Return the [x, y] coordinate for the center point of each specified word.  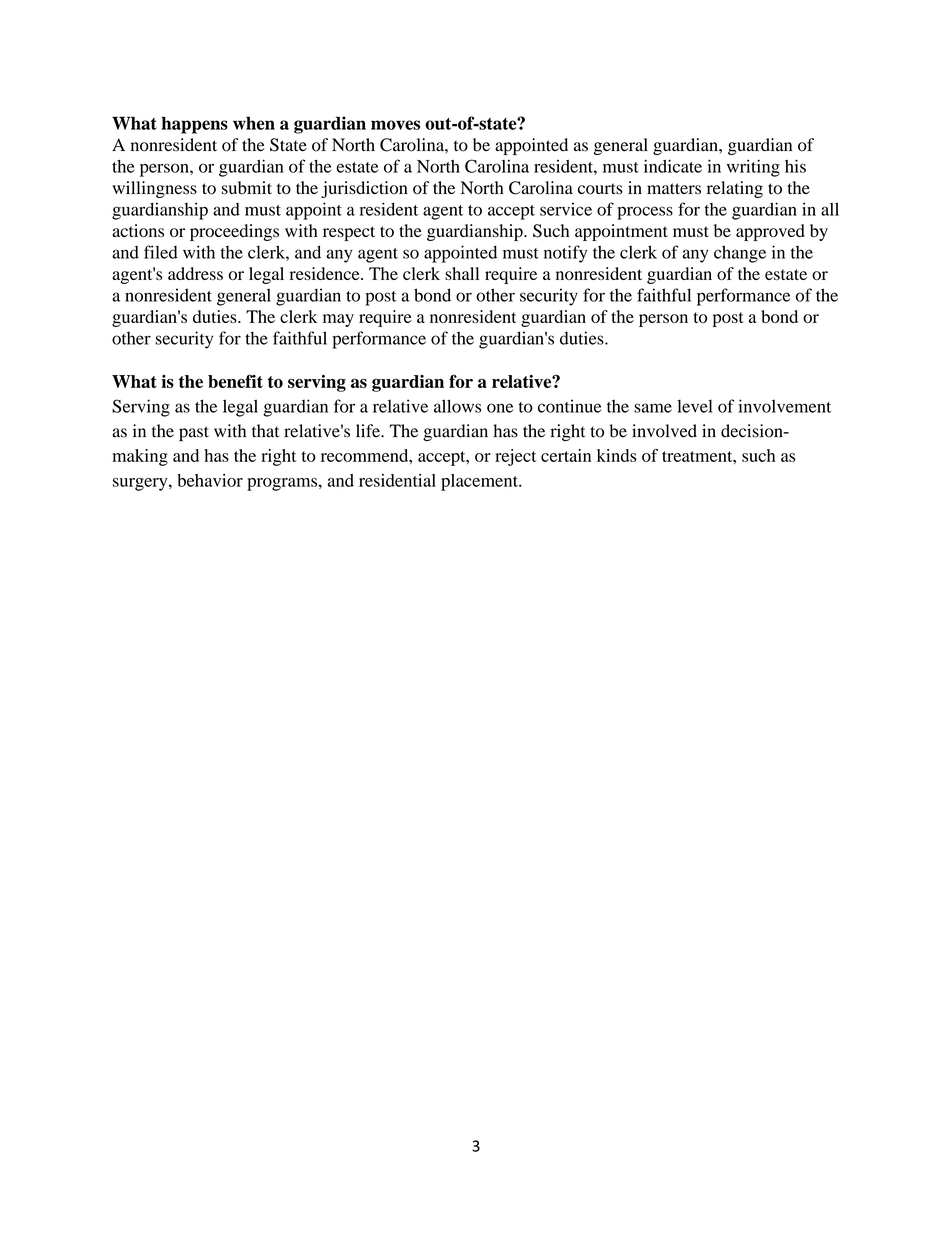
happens [195, 125]
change [740, 254]
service [566, 209]
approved [770, 232]
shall [462, 273]
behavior [210, 480]
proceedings [234, 232]
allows [457, 406]
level [695, 406]
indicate [673, 166]
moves [395, 125]
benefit [235, 381]
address [195, 273]
